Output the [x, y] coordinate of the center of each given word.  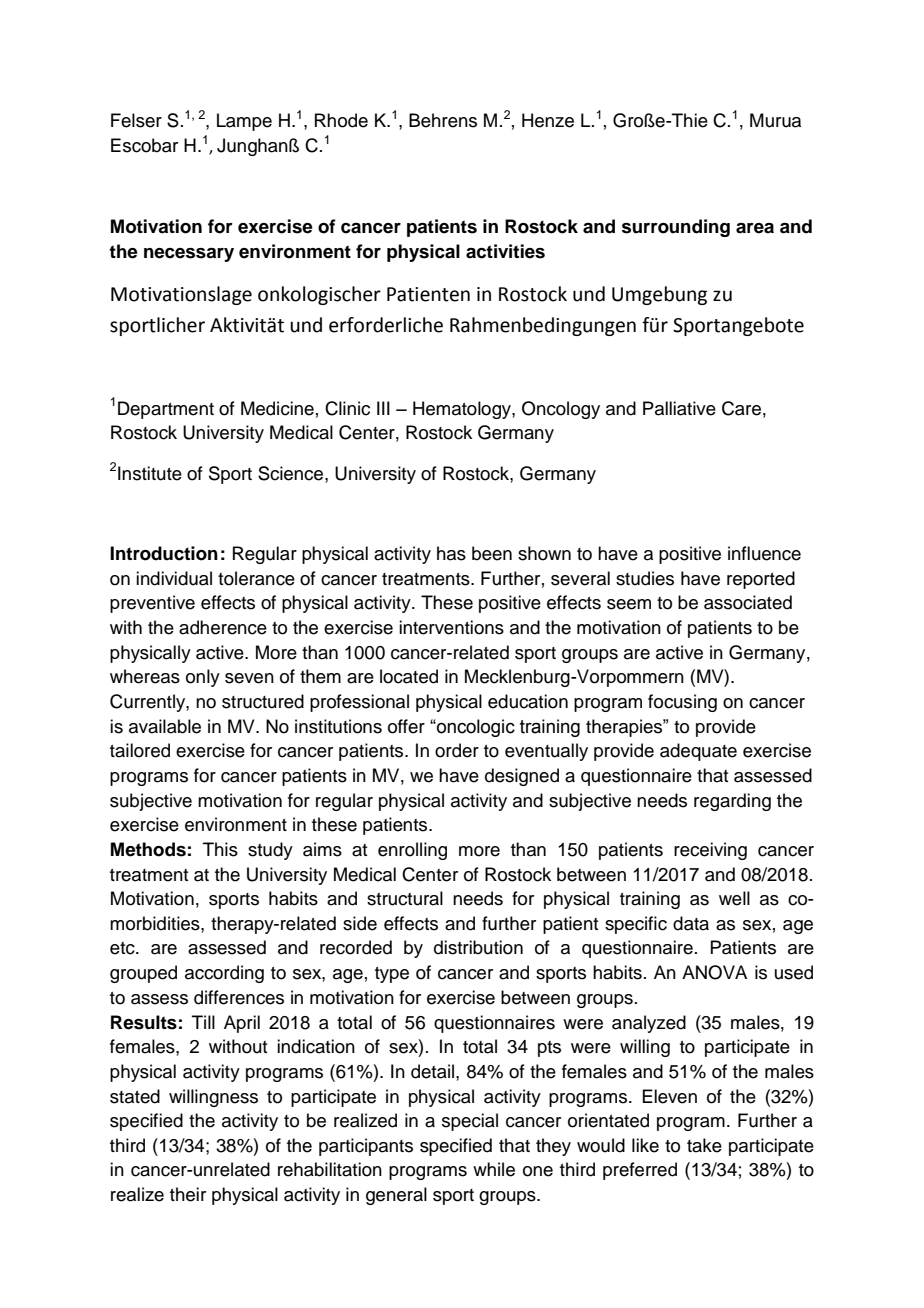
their [188, 1194]
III [383, 408]
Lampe [244, 122]
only [203, 678]
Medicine [277, 408]
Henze [548, 120]
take [704, 1145]
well [734, 898]
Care [741, 408]
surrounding [676, 228]
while [494, 1169]
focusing [682, 703]
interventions [451, 627]
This [220, 849]
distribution [478, 947]
